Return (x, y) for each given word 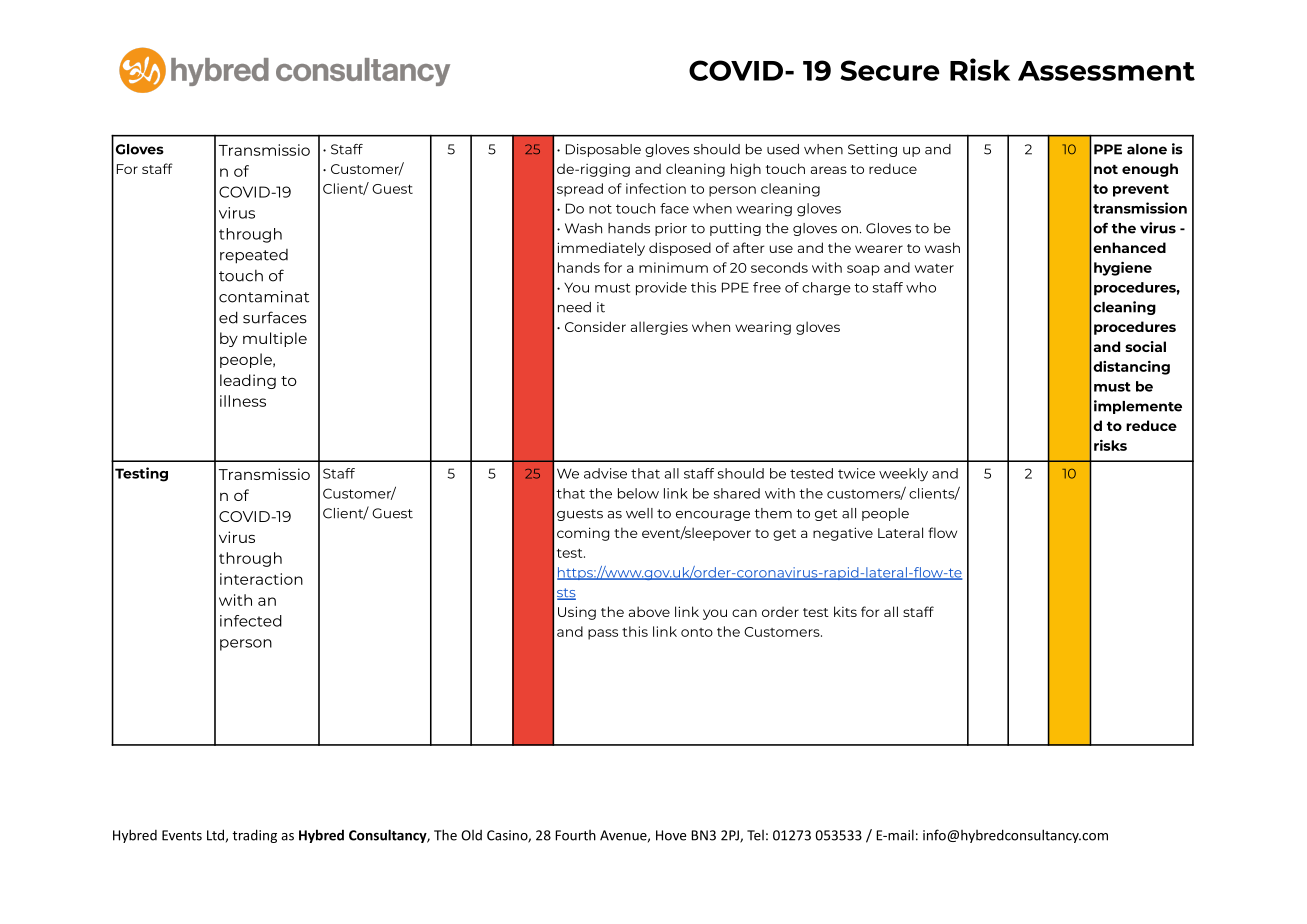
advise (605, 473)
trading (254, 836)
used (783, 149)
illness (243, 401)
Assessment (1106, 71)
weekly (903, 475)
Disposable (603, 150)
